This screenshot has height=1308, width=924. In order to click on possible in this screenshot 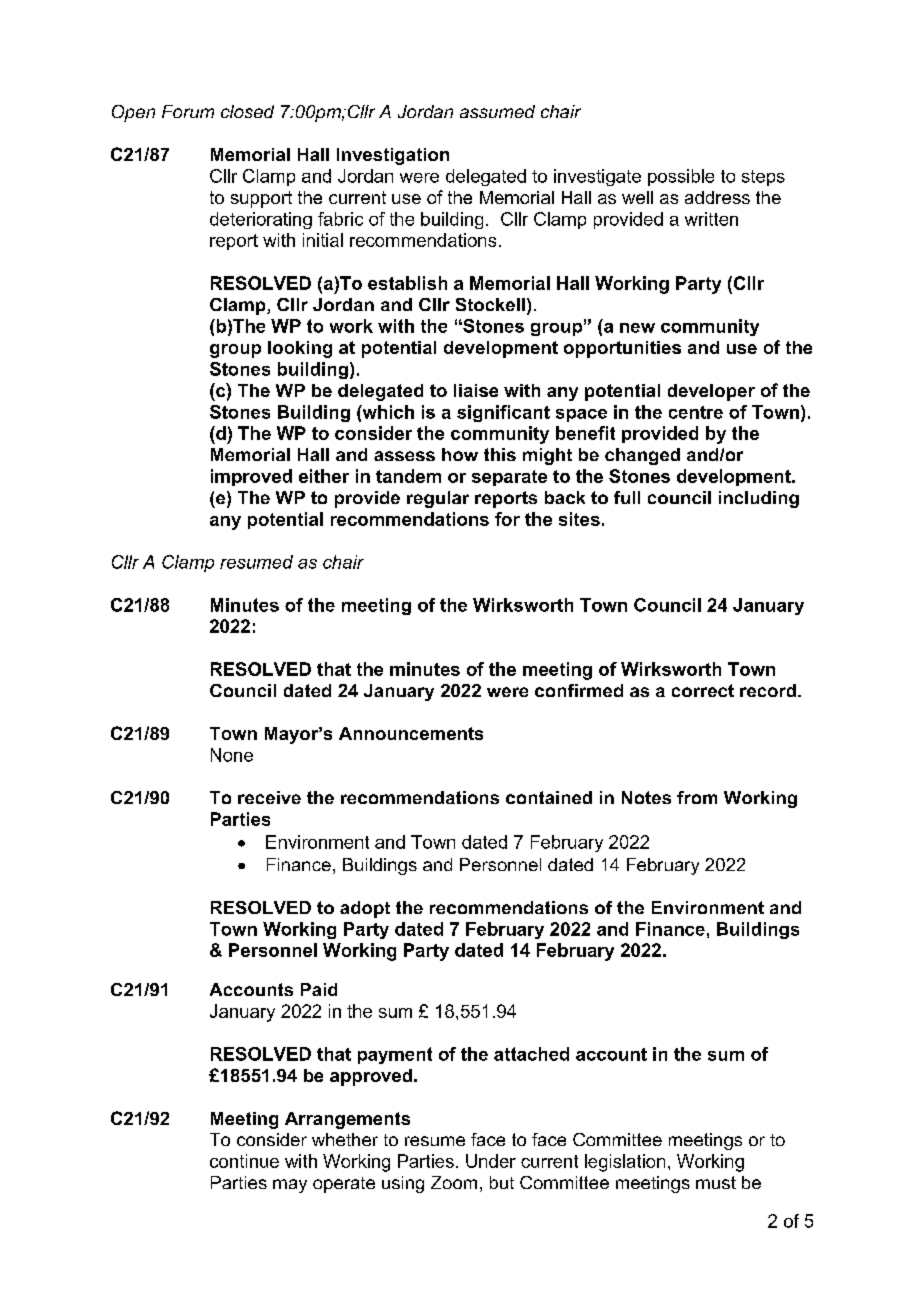, I will do `click(681, 177)`.
